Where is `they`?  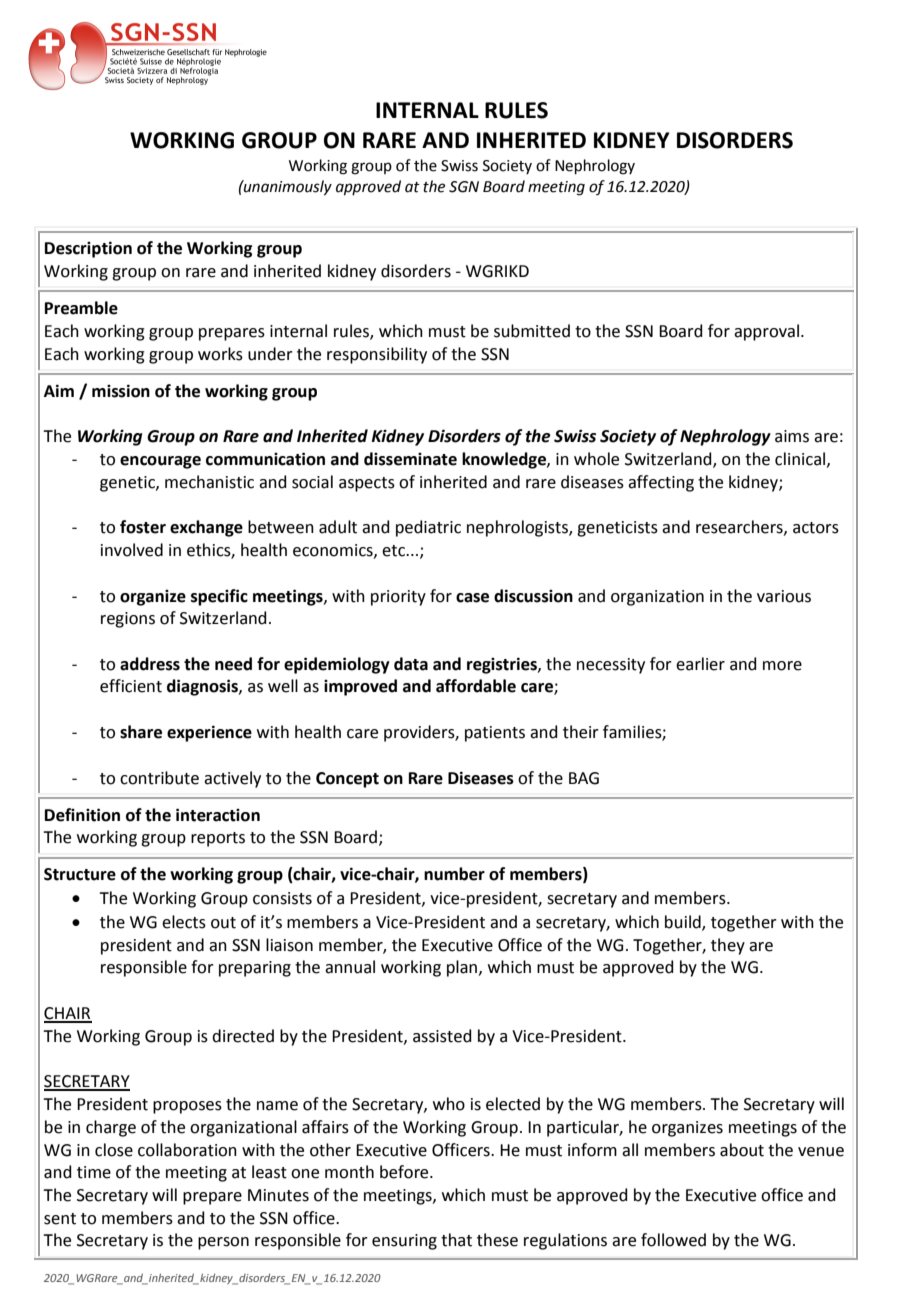
they is located at coordinates (728, 946).
